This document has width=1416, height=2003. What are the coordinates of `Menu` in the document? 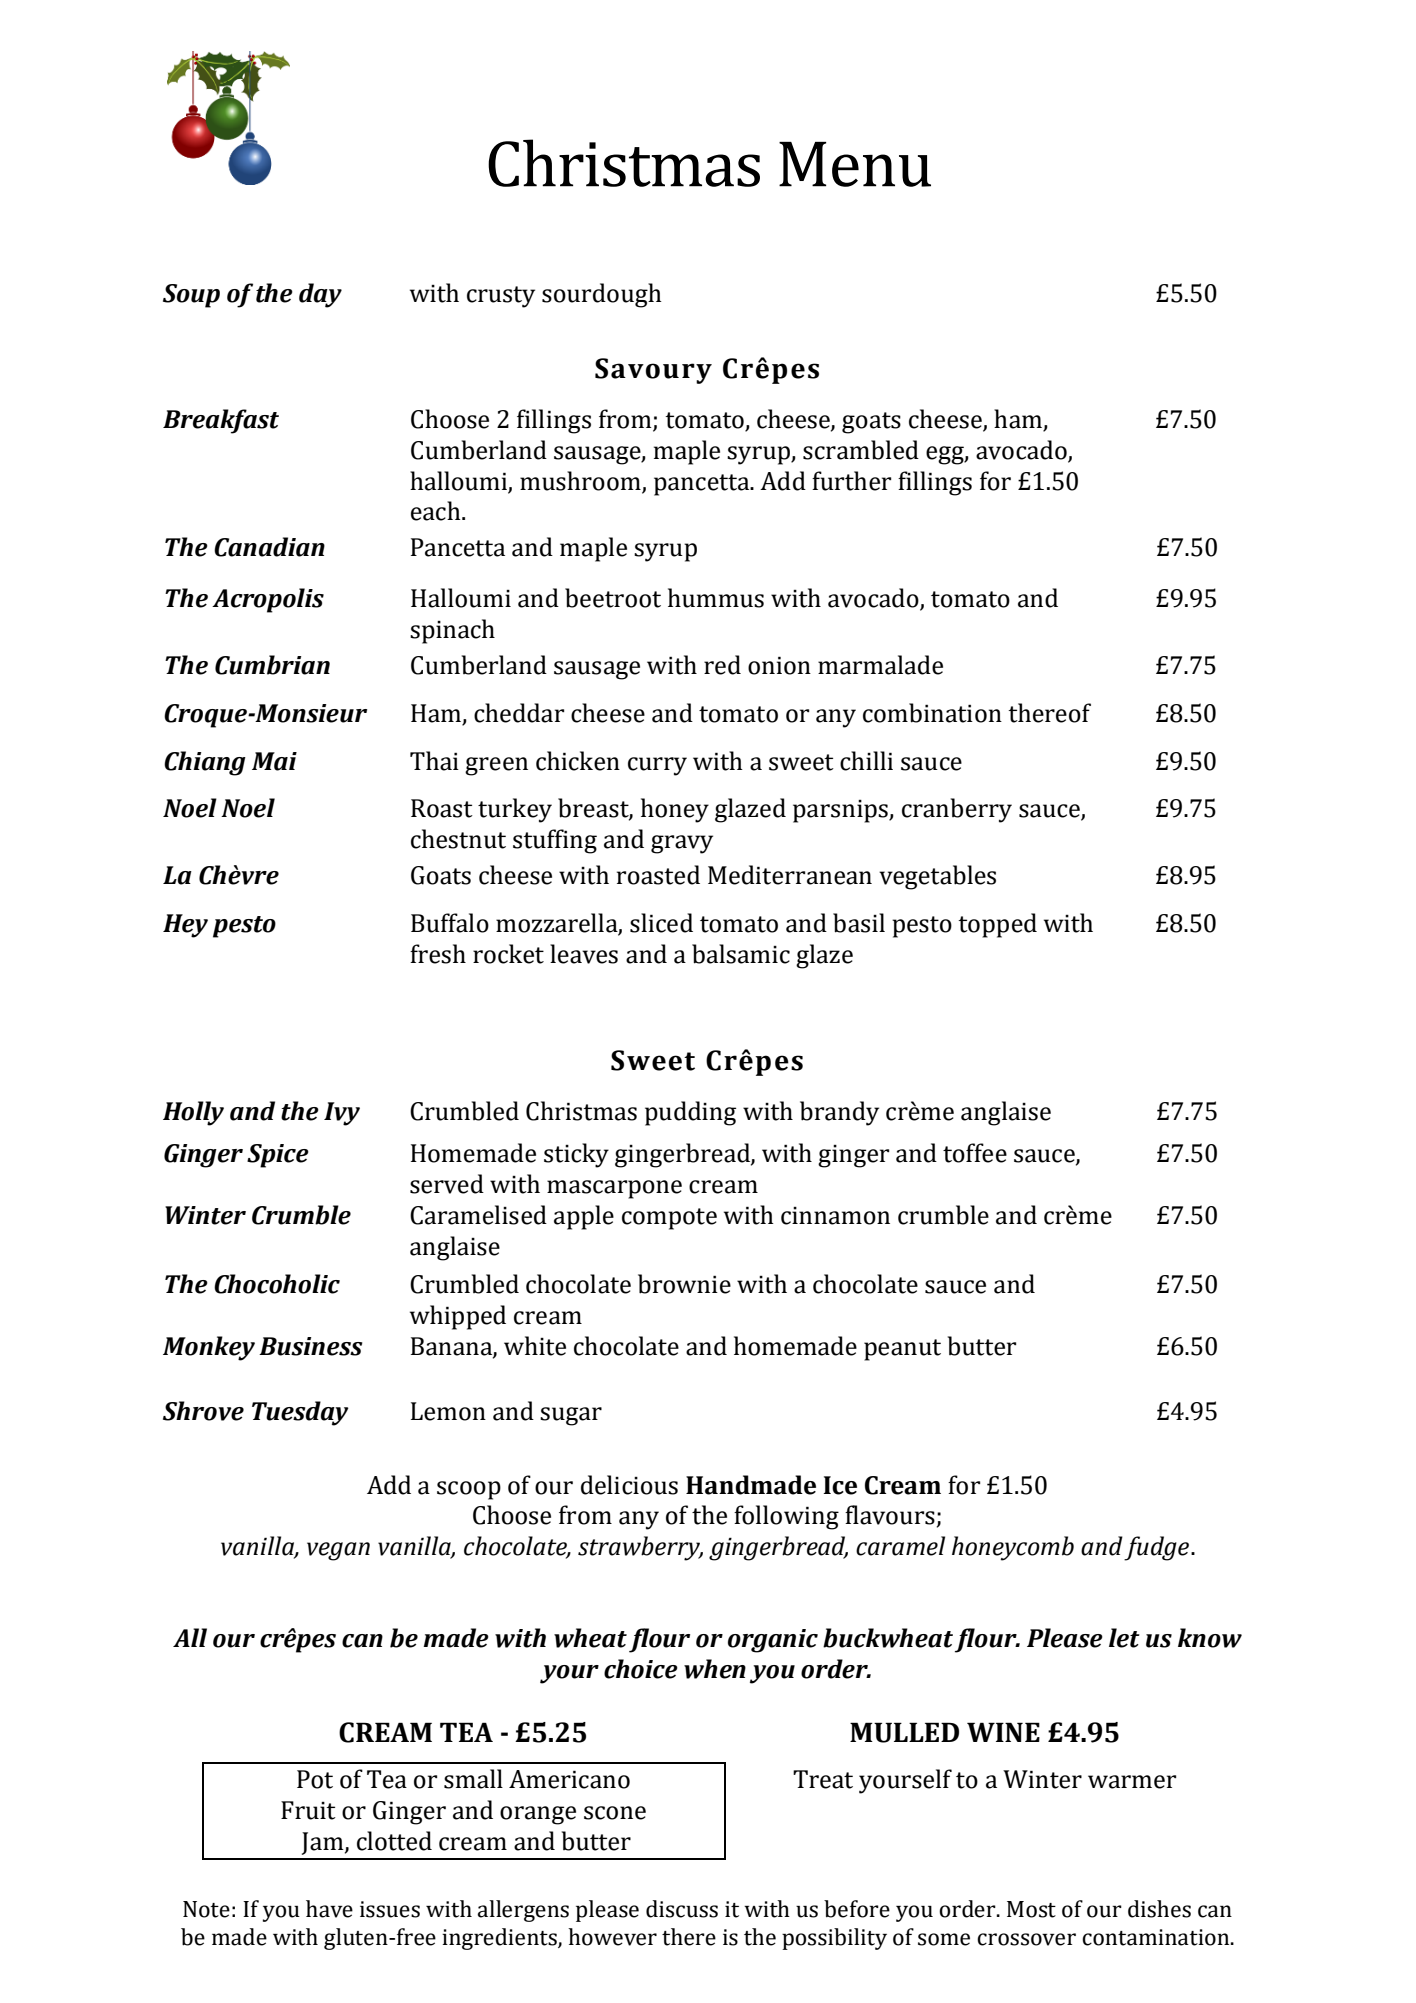 It's located at (855, 164).
